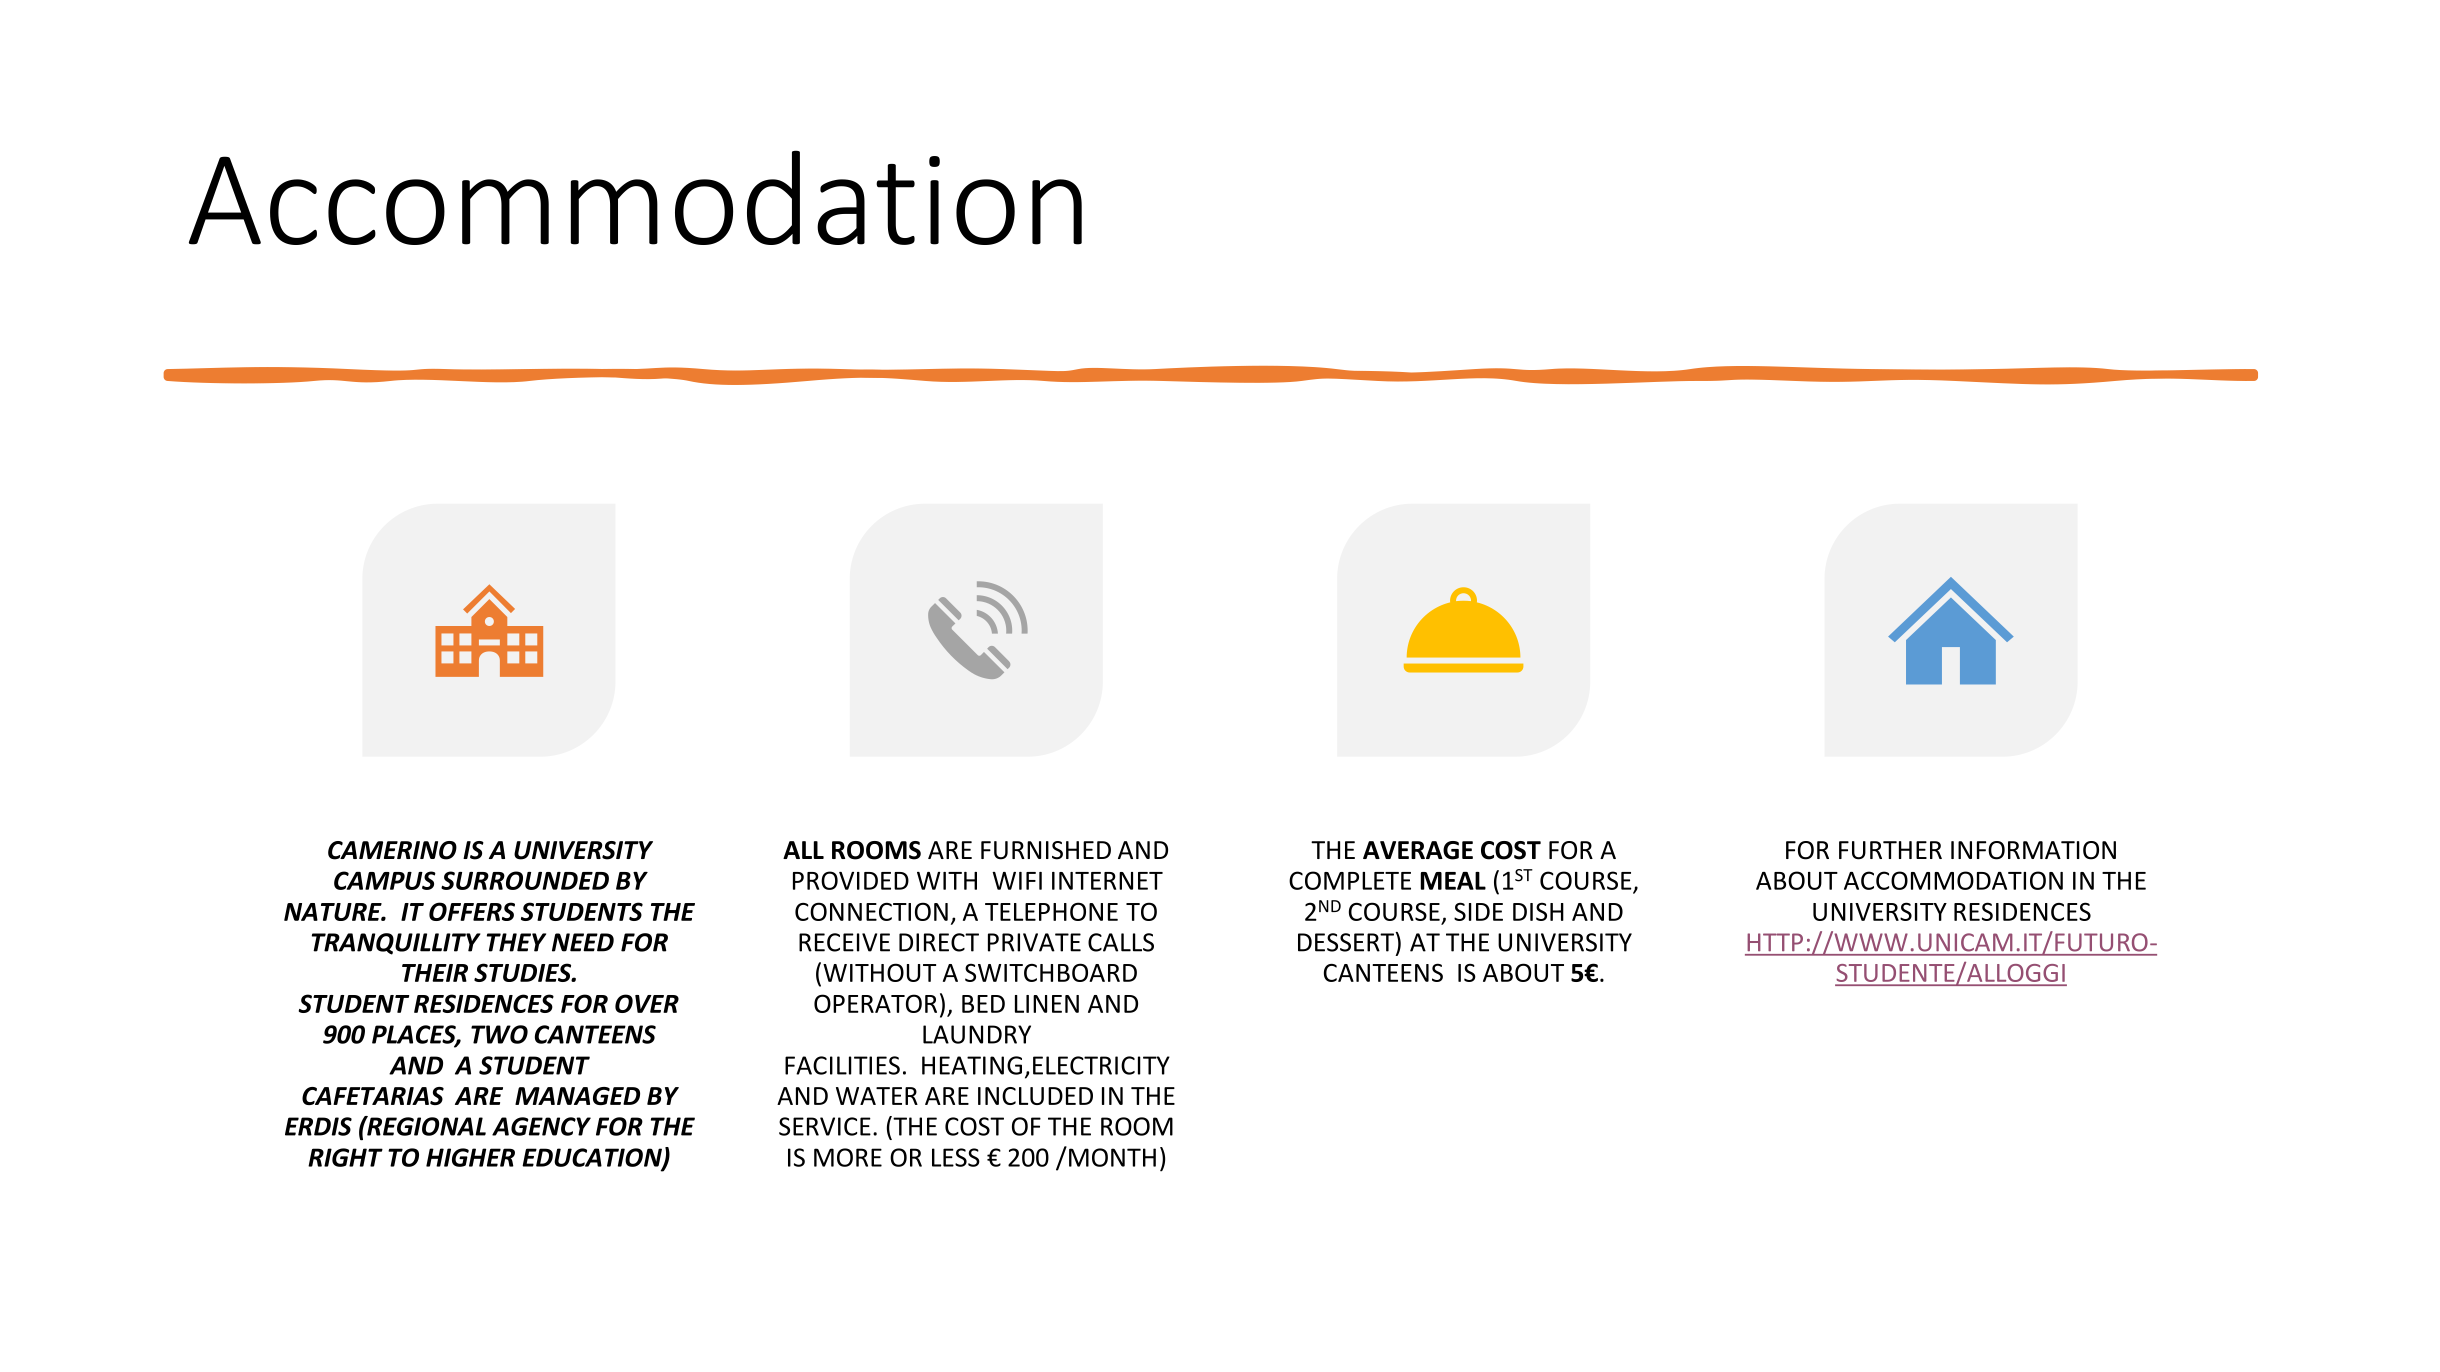 Image resolution: width=2440 pixels, height=1372 pixels. I want to click on CALLS, so click(1121, 942).
